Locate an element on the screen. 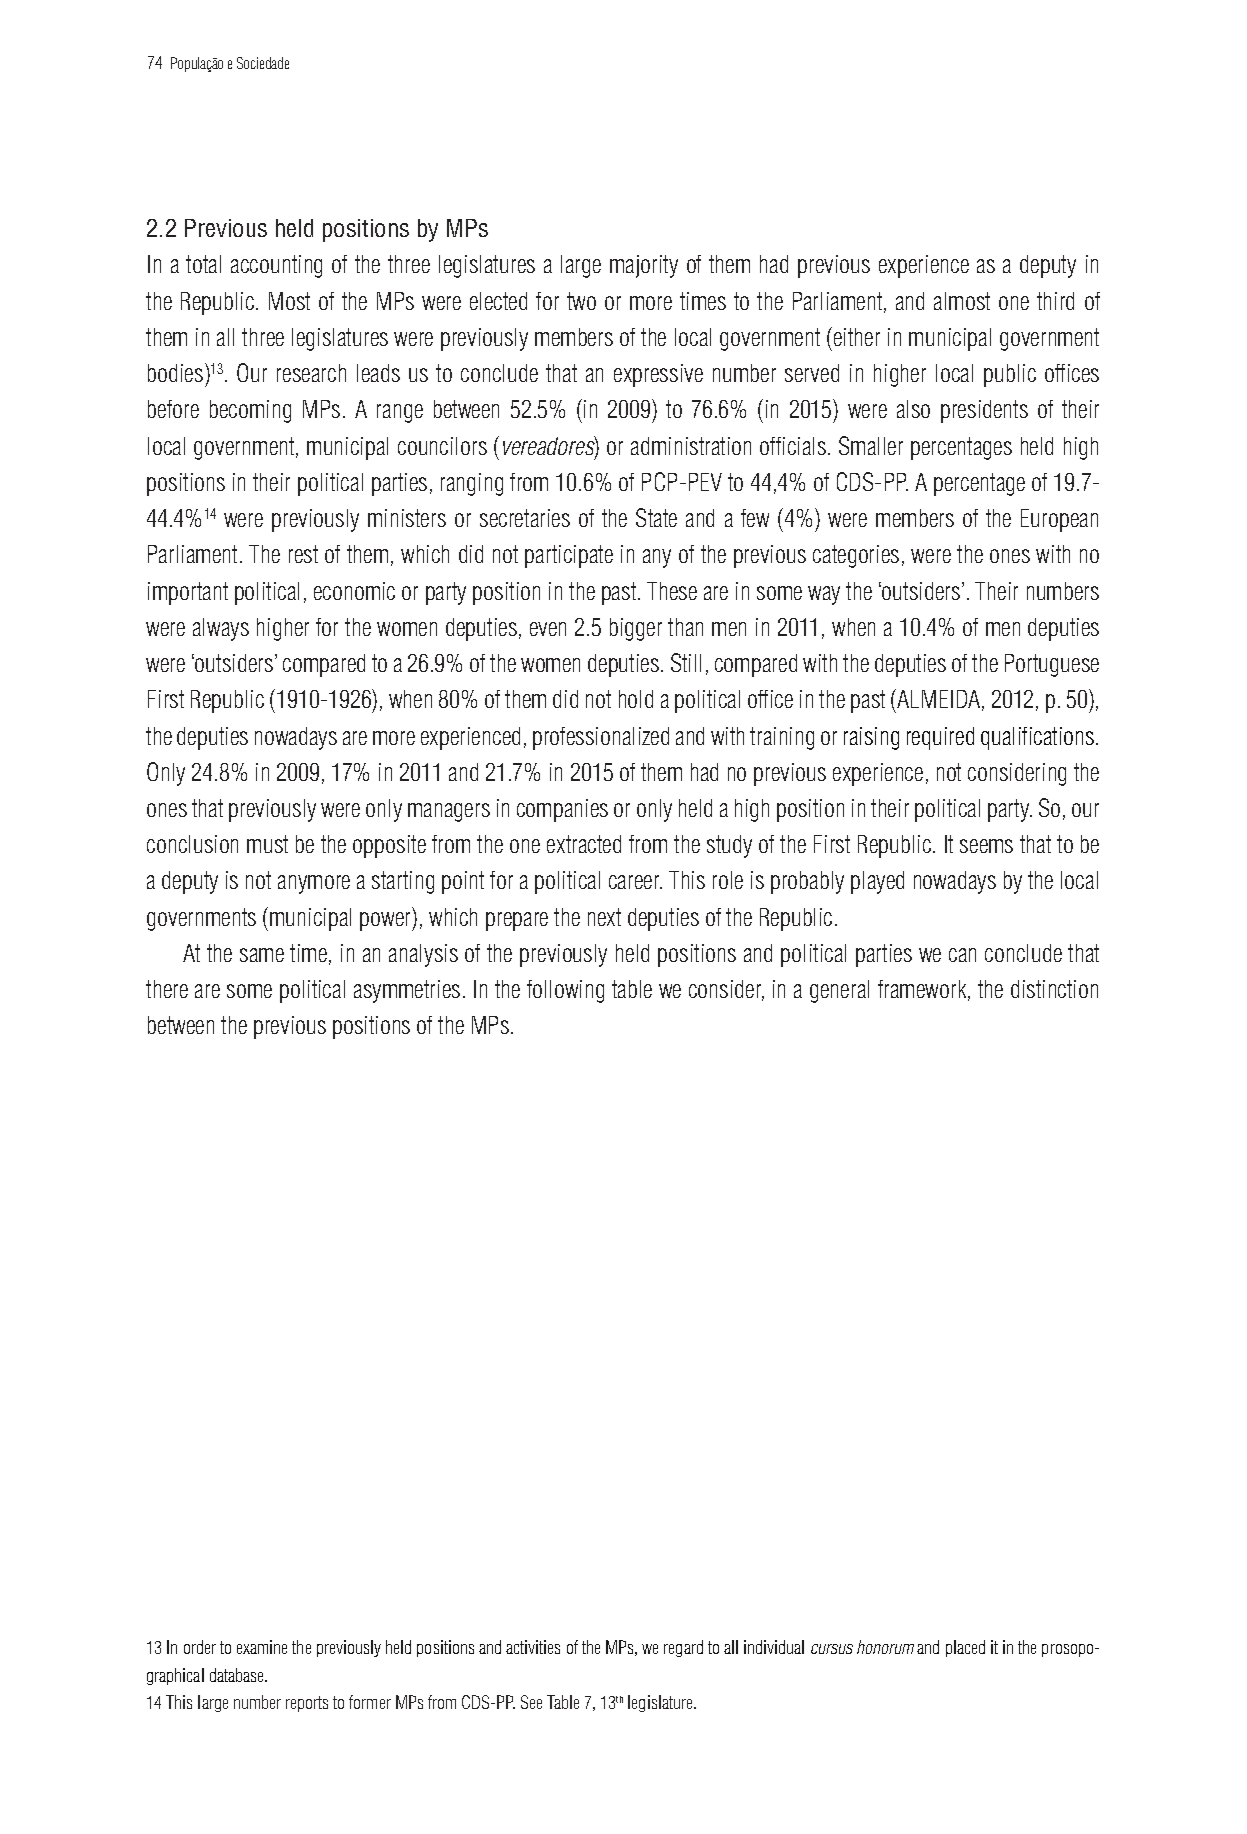  there is located at coordinates (167, 989).
